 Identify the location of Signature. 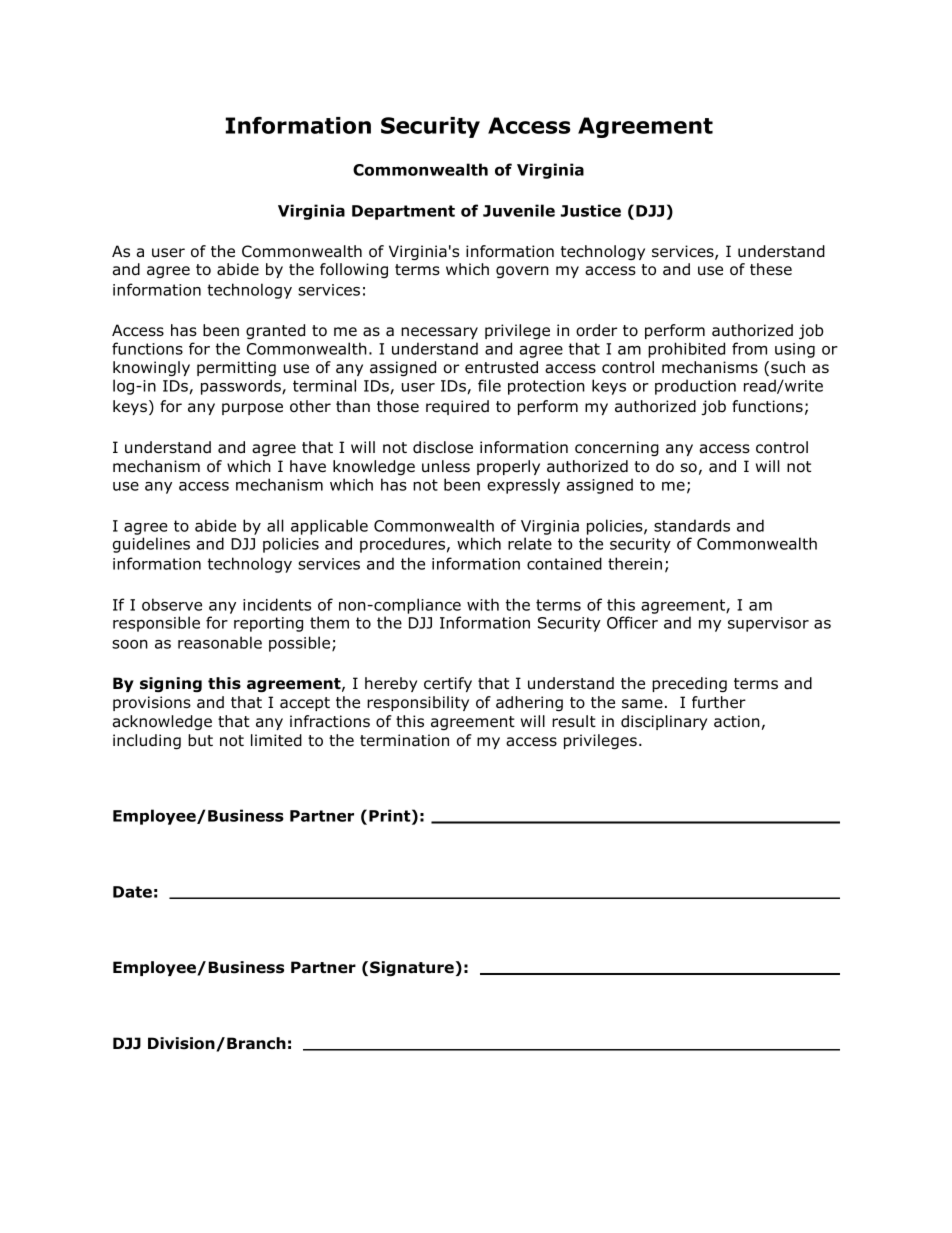
(412, 968).
